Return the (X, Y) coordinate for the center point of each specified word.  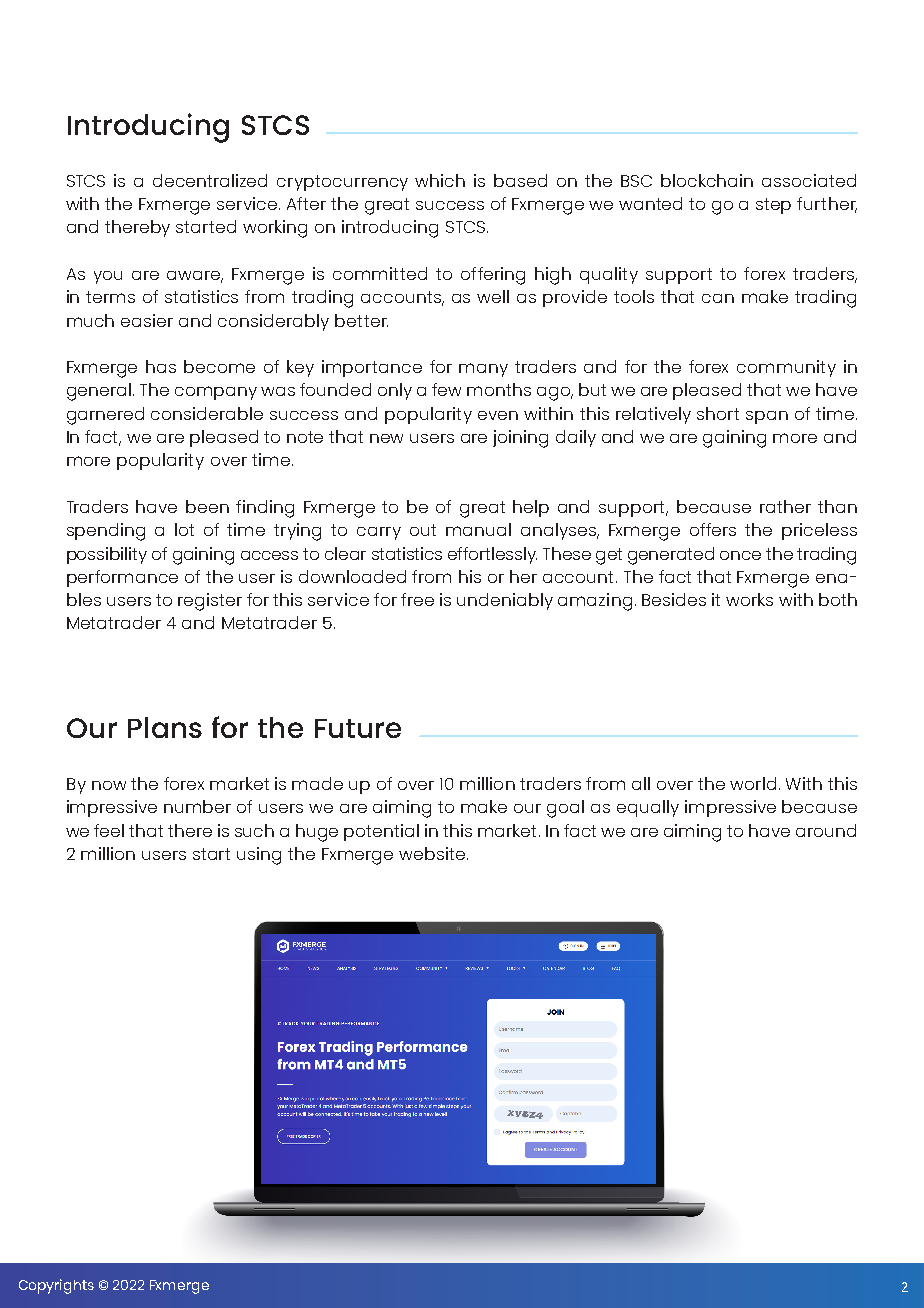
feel (109, 830)
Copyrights (56, 1286)
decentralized (210, 180)
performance (122, 578)
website (432, 853)
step (773, 206)
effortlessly (492, 555)
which (440, 180)
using (259, 856)
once (740, 555)
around (826, 830)
